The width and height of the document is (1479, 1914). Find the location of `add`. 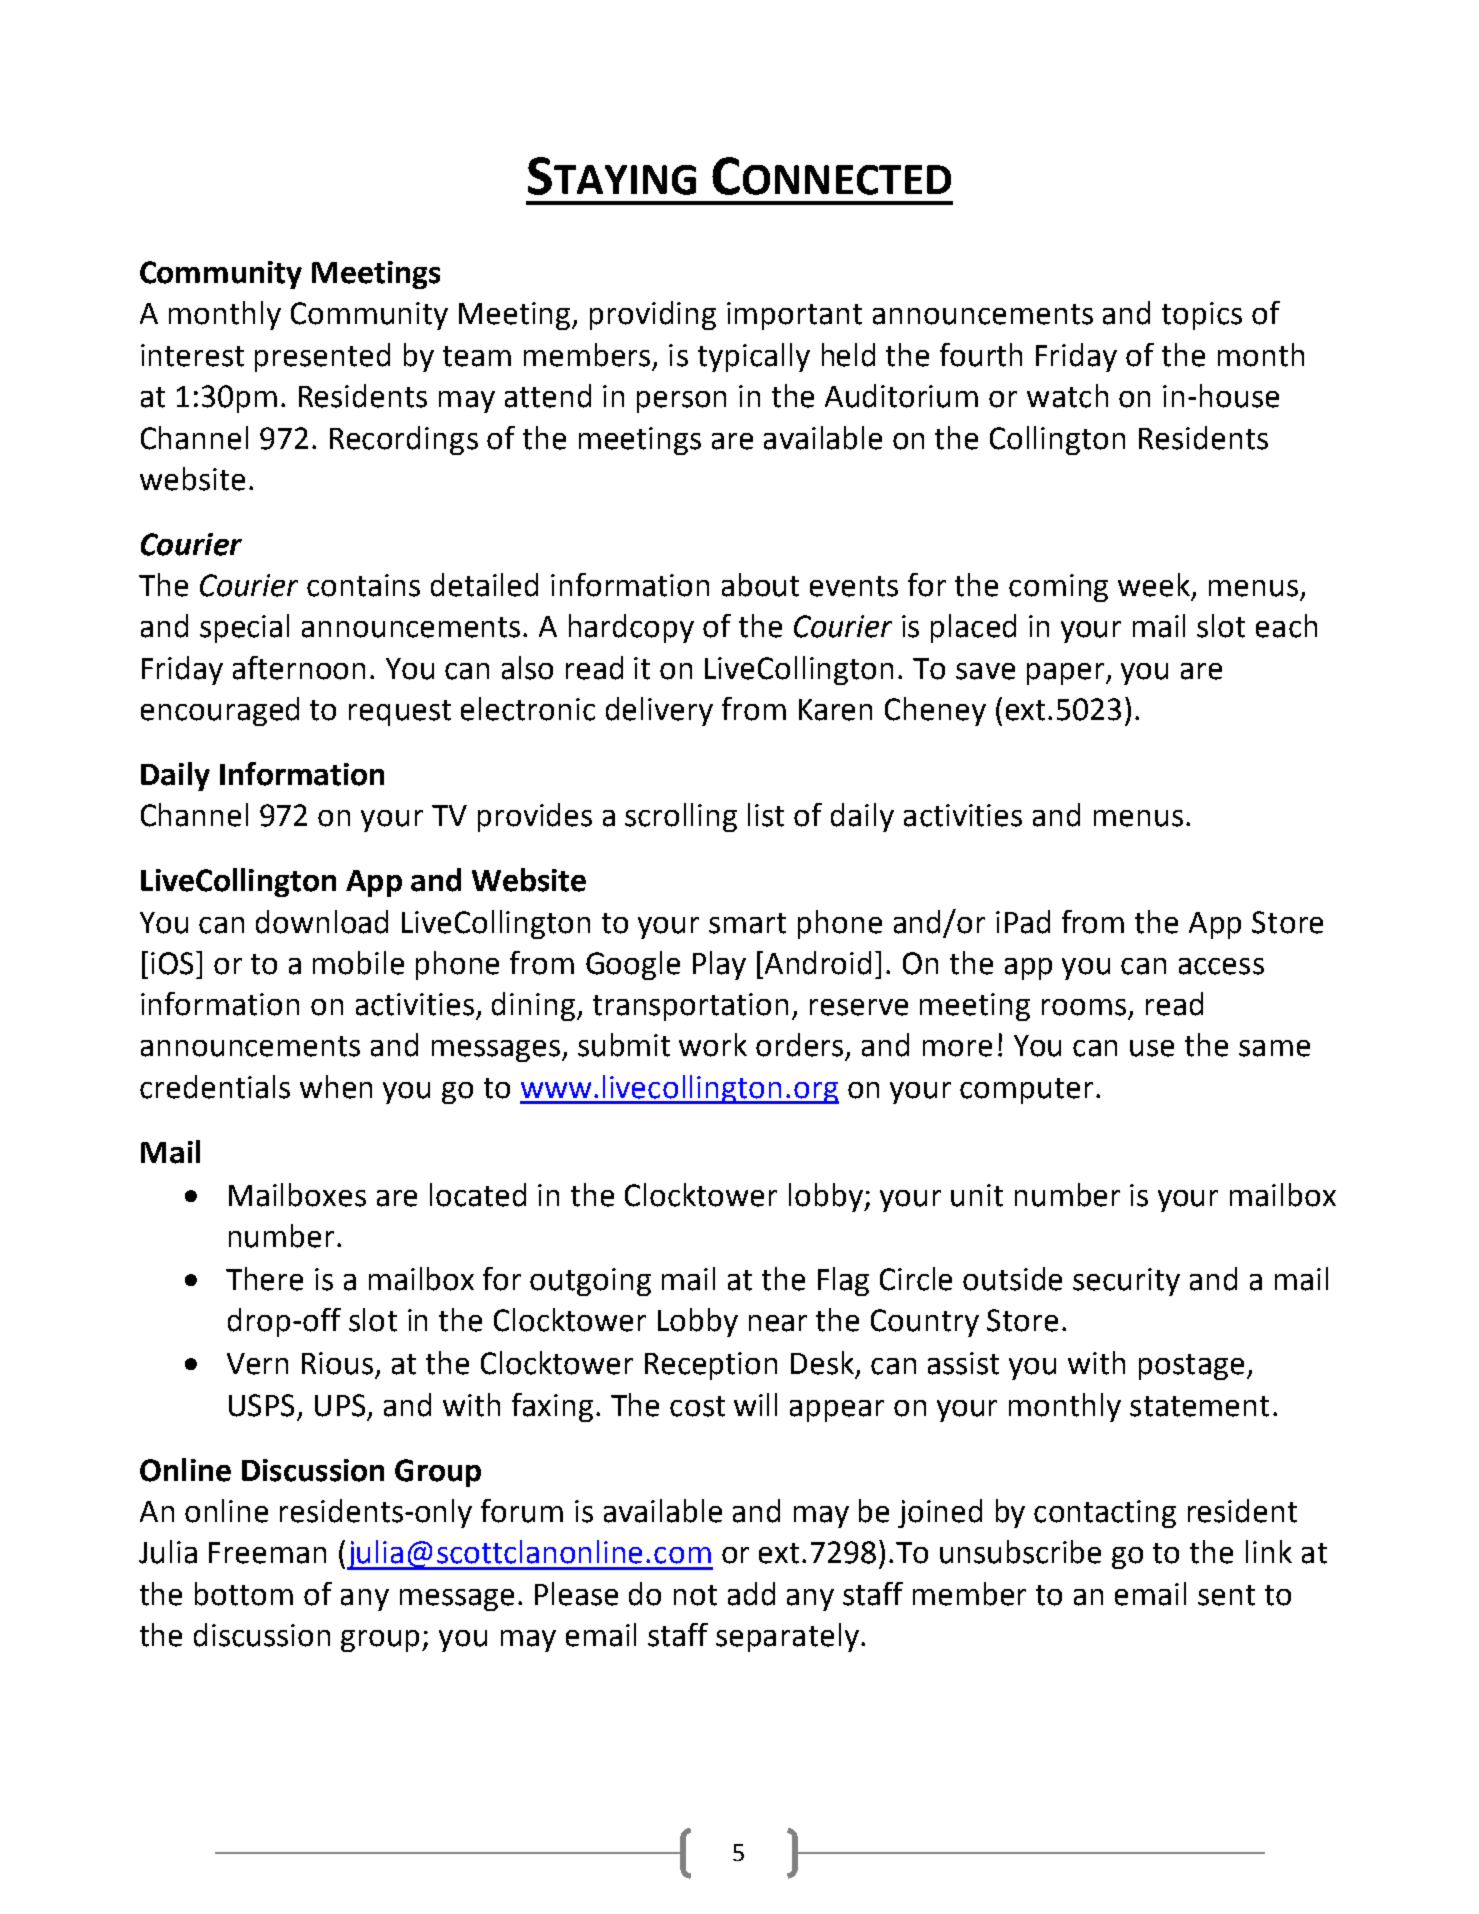

add is located at coordinates (751, 1594).
